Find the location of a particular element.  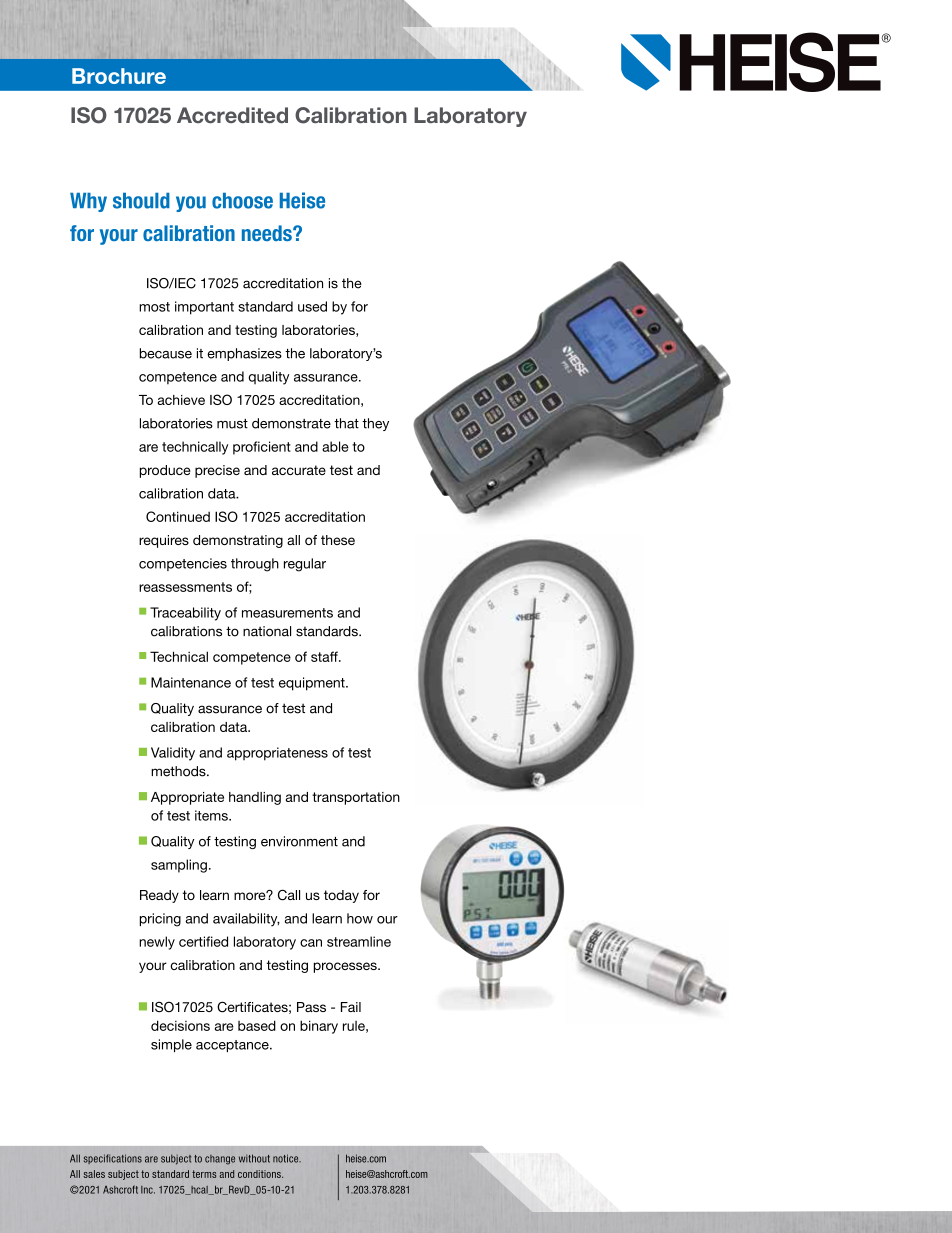

Accredited is located at coordinates (232, 115).
